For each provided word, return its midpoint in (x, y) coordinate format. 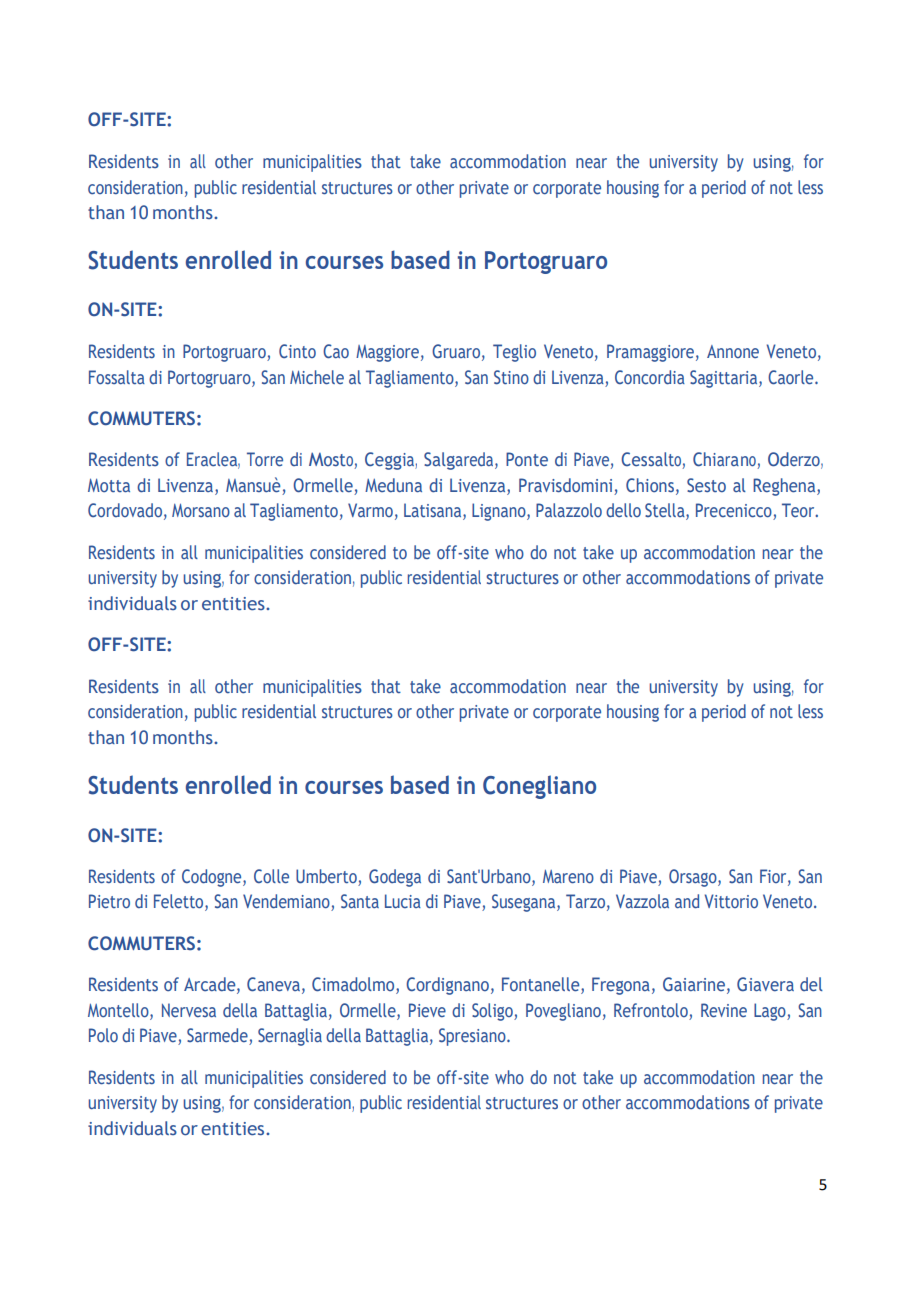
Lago (771, 1012)
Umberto (326, 876)
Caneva (273, 984)
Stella (666, 511)
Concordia (650, 377)
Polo (103, 1035)
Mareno (568, 877)
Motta (109, 485)
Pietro (109, 901)
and (687, 901)
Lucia (403, 901)
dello (623, 510)
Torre (265, 459)
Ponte (527, 459)
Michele (317, 377)
